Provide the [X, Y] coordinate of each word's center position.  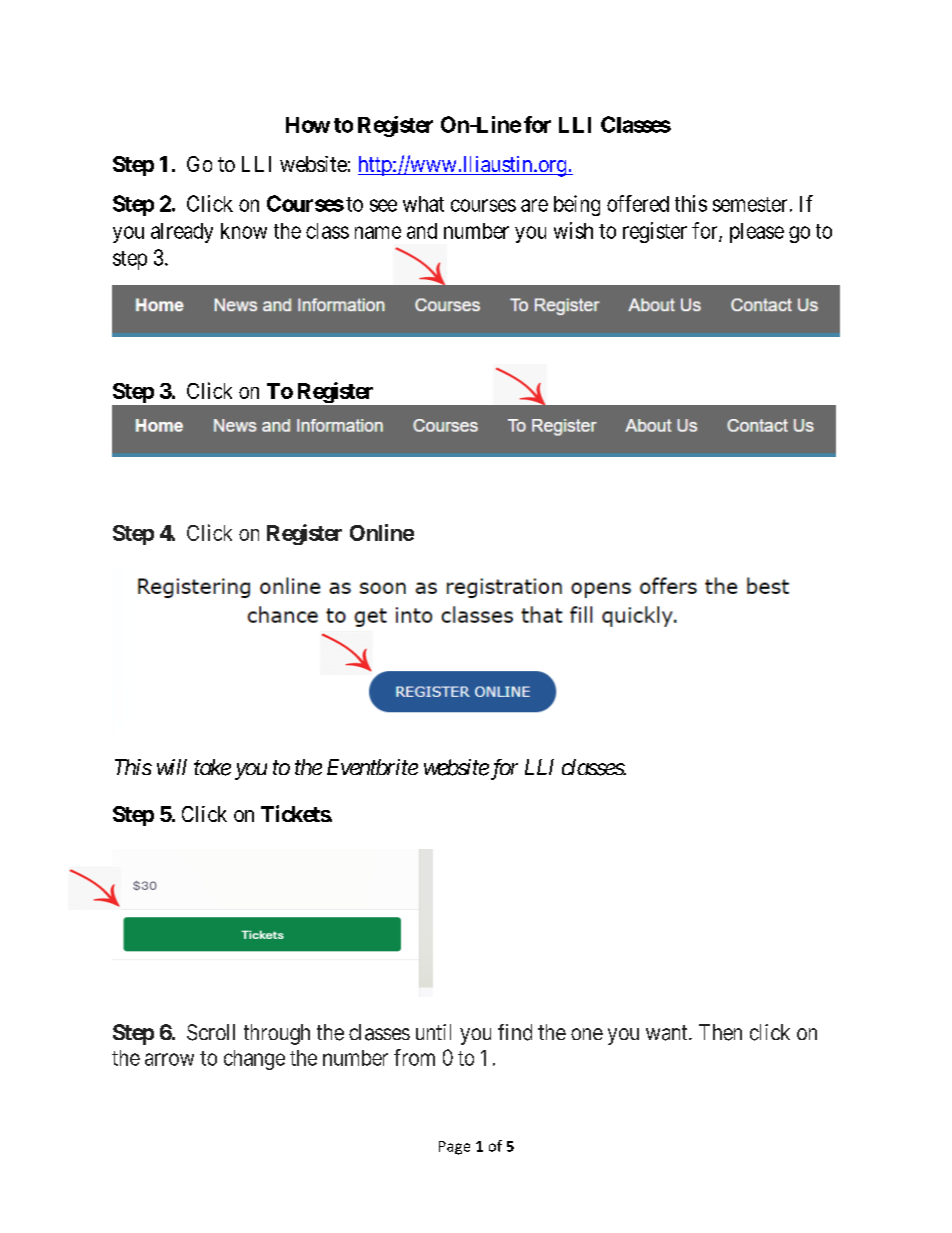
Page [454, 1148]
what [423, 204]
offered [638, 203]
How [308, 125]
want [668, 1033]
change [254, 1060]
